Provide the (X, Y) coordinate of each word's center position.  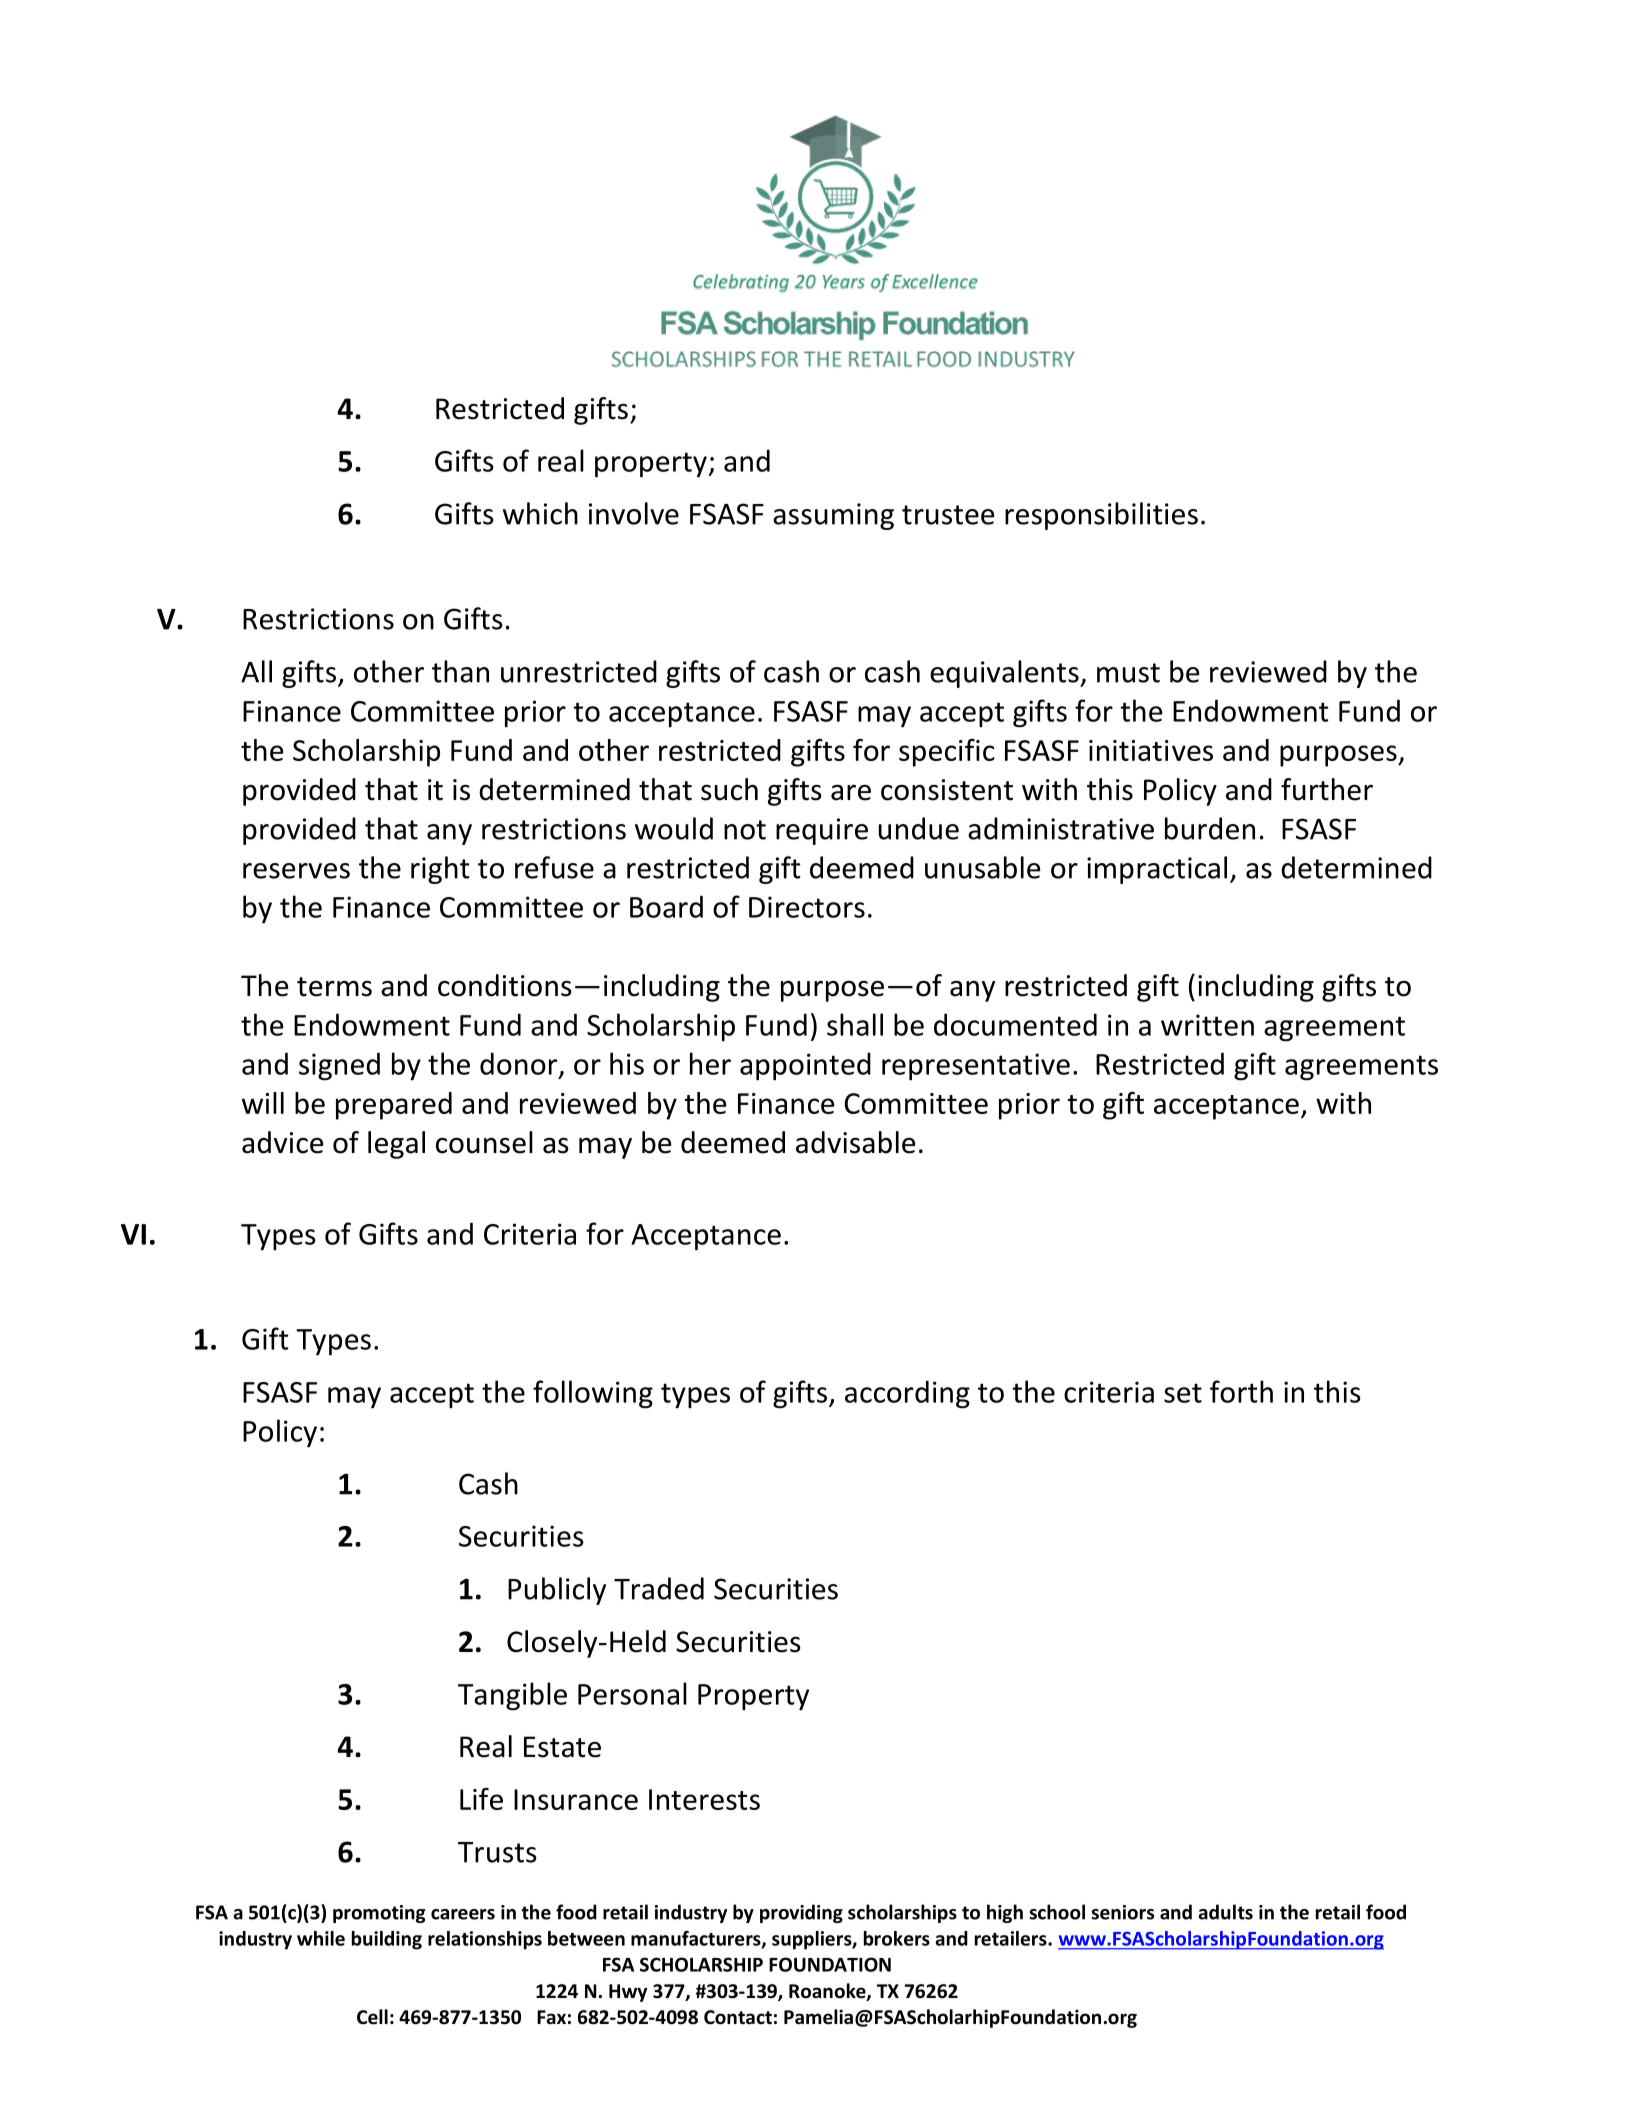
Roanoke (828, 1992)
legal (396, 1145)
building (387, 1940)
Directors (807, 907)
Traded (659, 1588)
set (1183, 1393)
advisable (856, 1142)
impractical (1157, 870)
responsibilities (1101, 516)
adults (1225, 1912)
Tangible (512, 1696)
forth (1241, 1391)
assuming (833, 516)
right (440, 870)
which (540, 513)
